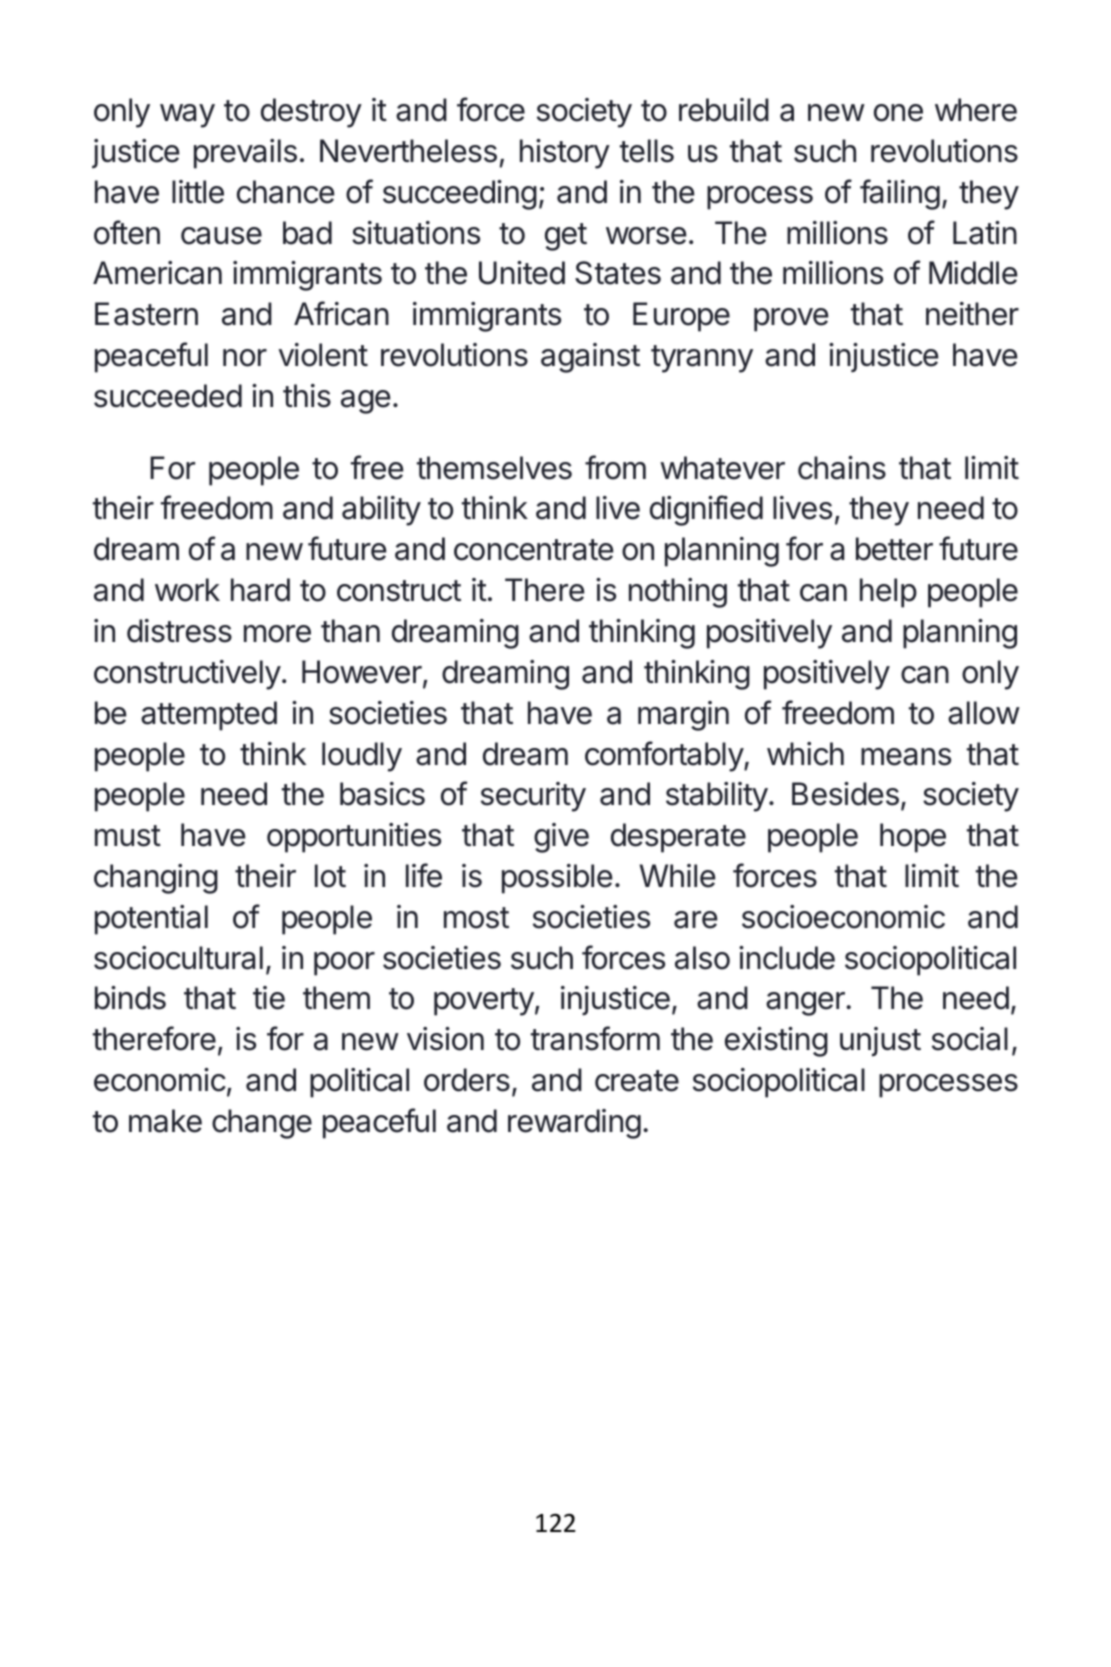  What do you see at coordinates (565, 154) in the image?
I see `history` at bounding box center [565, 154].
